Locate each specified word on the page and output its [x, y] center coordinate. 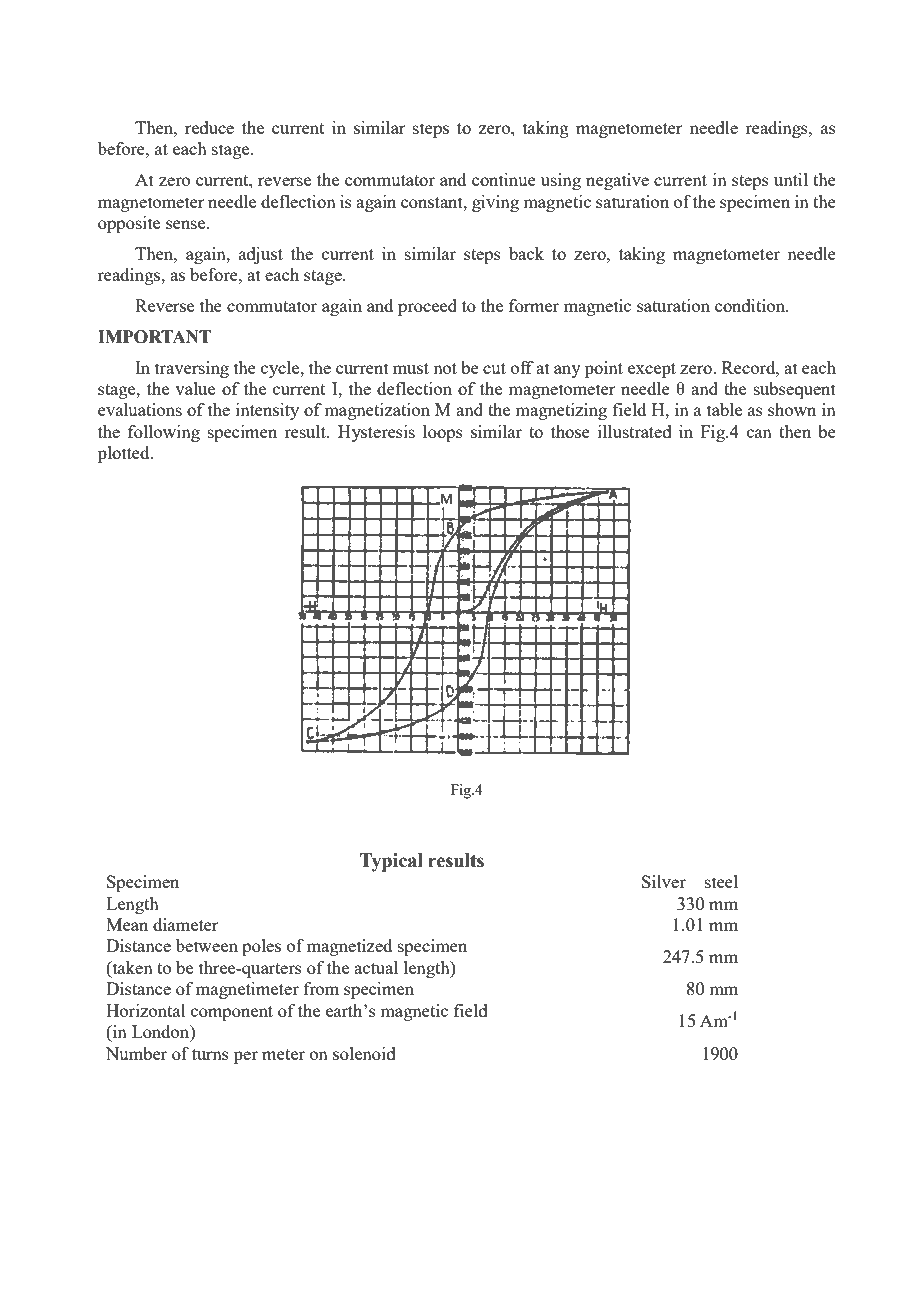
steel [721, 881]
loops [443, 433]
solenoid [364, 1053]
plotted [125, 454]
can [759, 433]
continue [504, 179]
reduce [209, 127]
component [232, 1013]
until [791, 179]
